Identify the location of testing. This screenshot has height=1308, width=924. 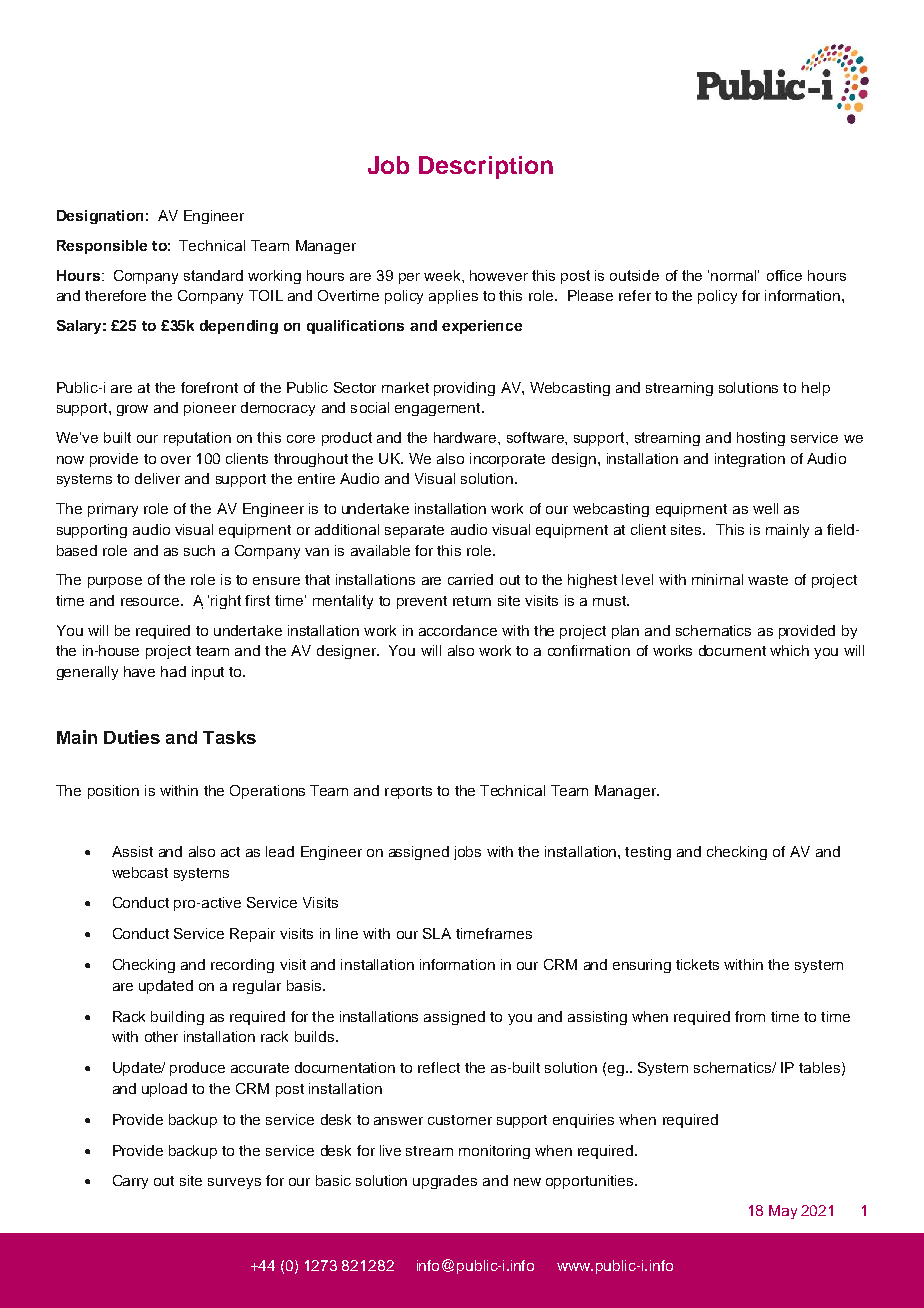
(648, 853).
